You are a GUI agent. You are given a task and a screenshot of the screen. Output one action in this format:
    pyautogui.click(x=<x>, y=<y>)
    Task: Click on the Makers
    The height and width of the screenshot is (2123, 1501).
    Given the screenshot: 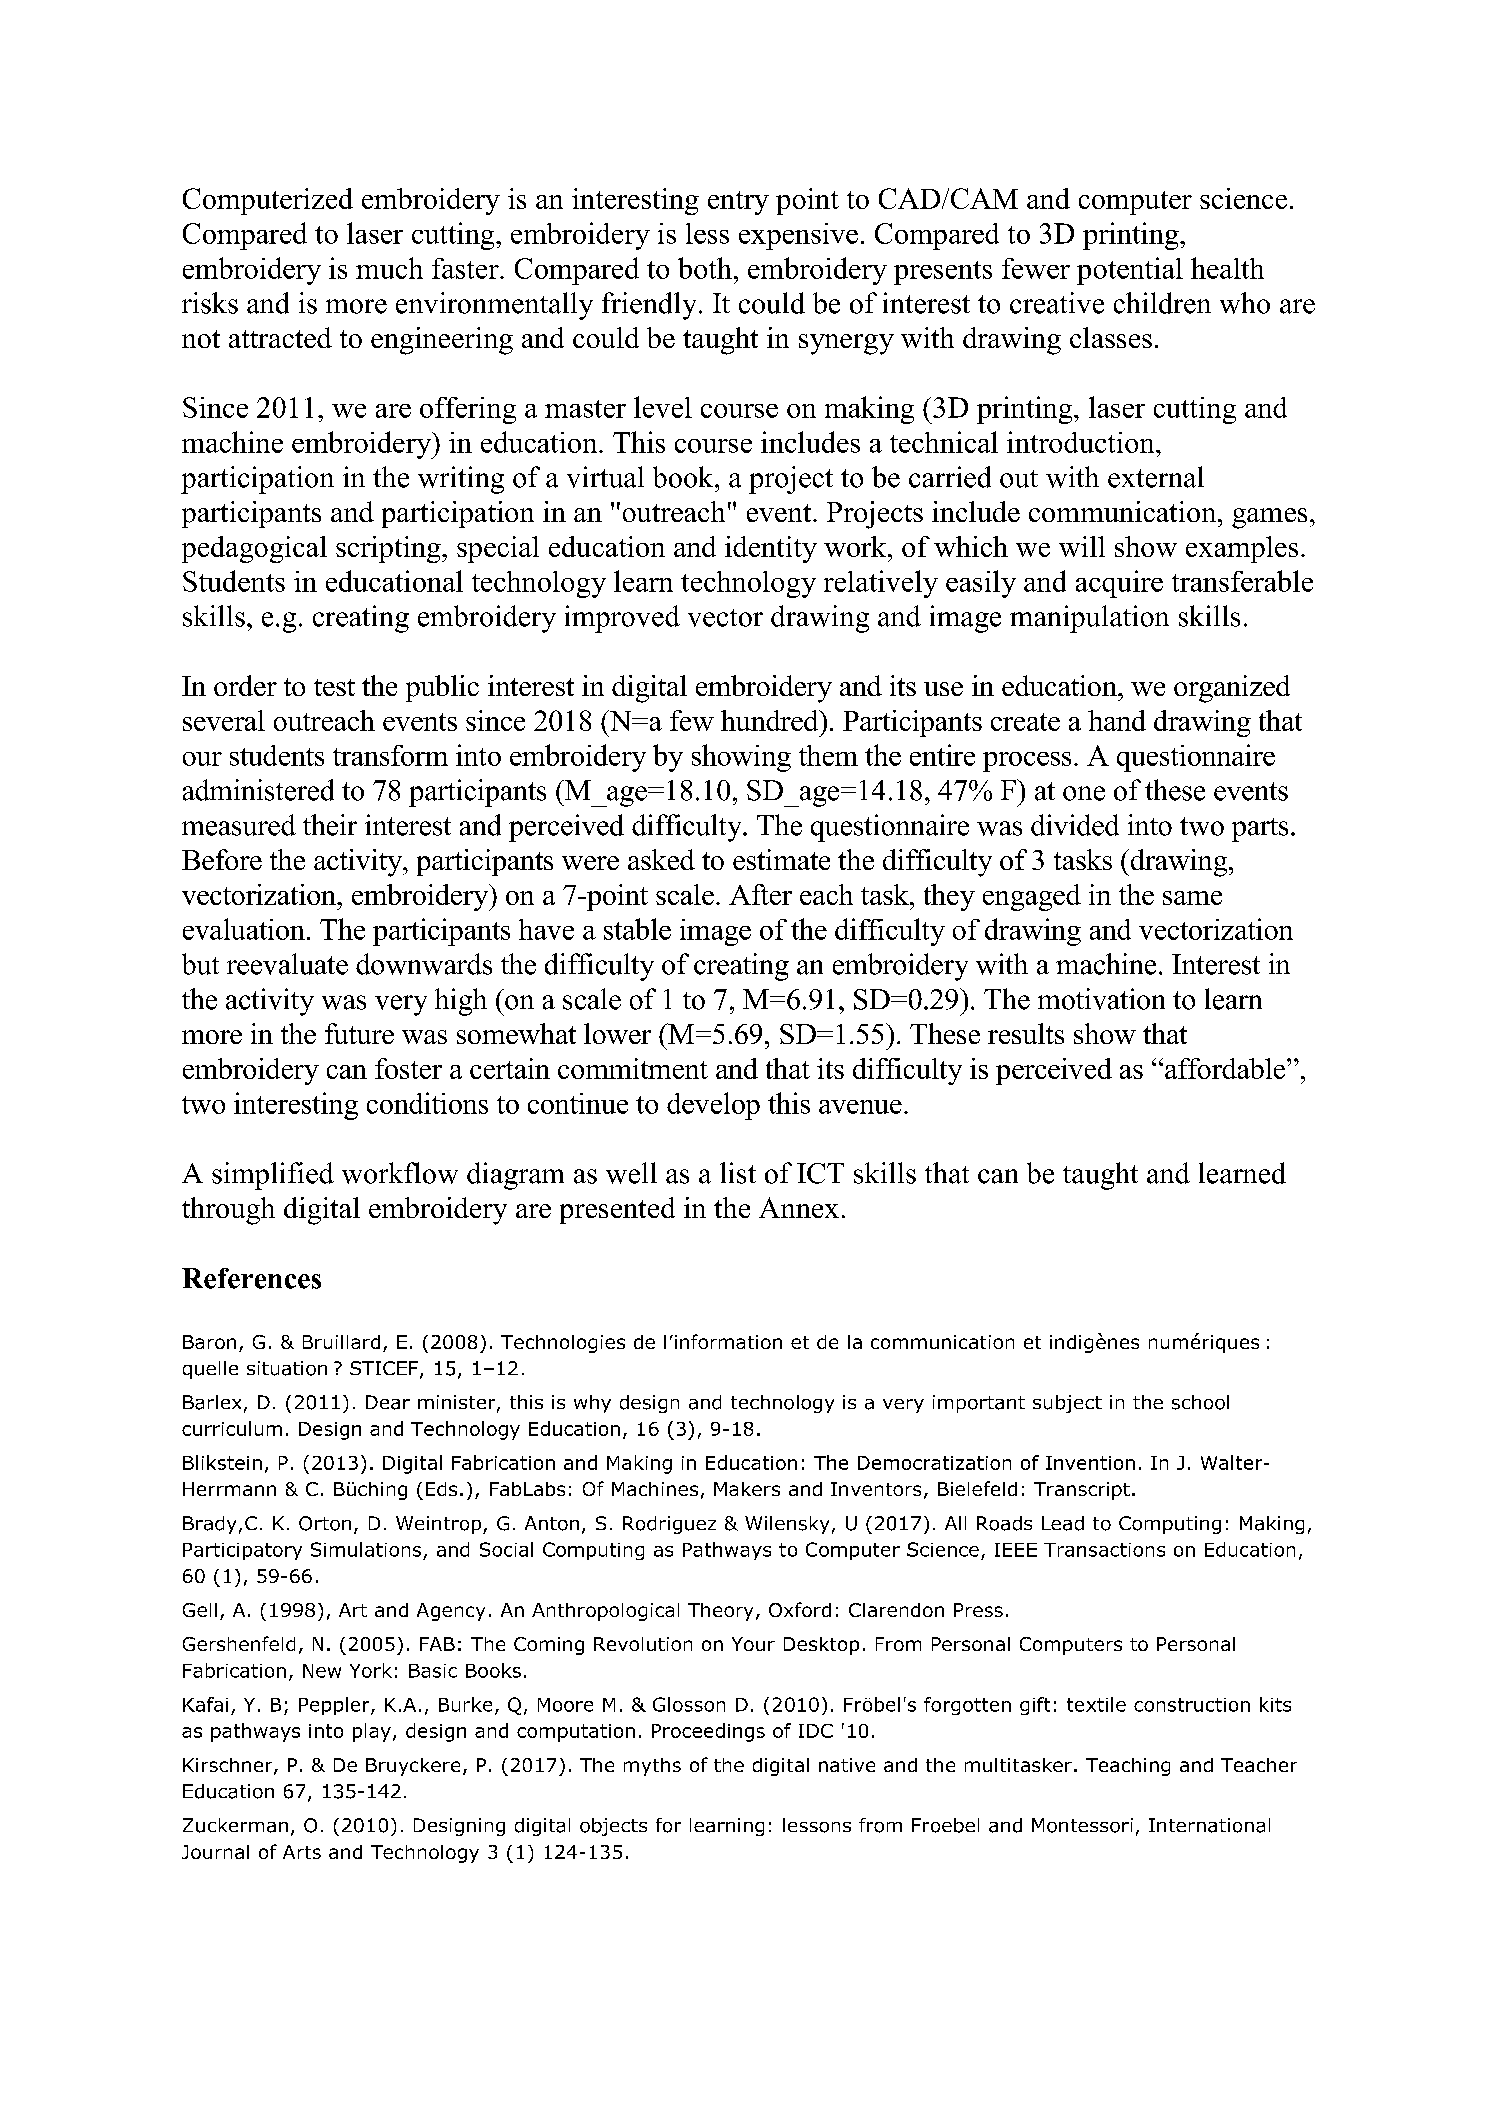 What is the action you would take?
    pyautogui.click(x=747, y=1489)
